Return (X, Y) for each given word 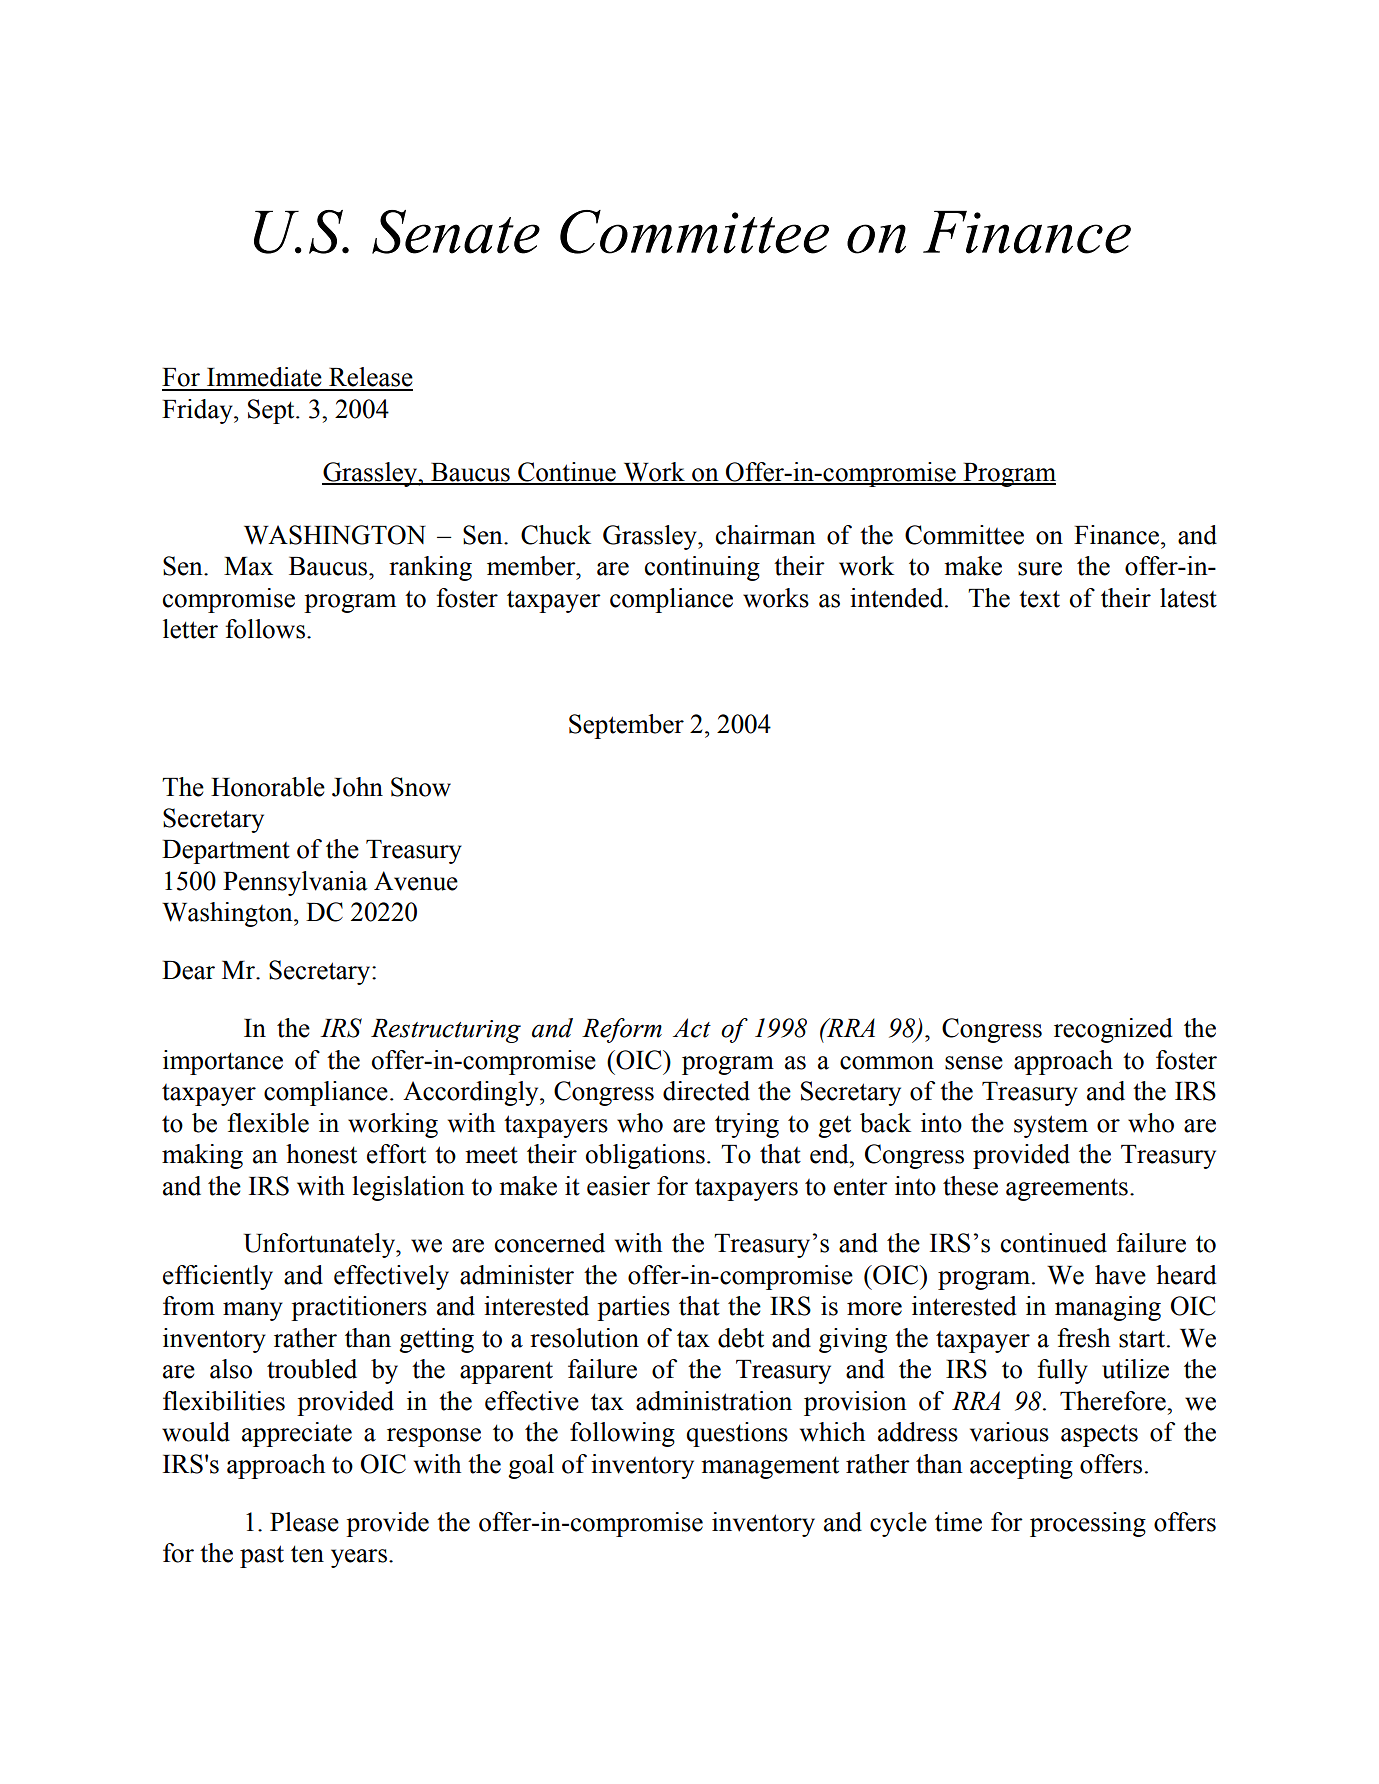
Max (248, 566)
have (1120, 1275)
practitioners (359, 1308)
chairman (766, 535)
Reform (622, 1030)
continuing (702, 568)
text (1039, 599)
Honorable (268, 787)
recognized (1113, 1030)
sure (1040, 569)
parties (633, 1308)
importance (223, 1062)
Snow (421, 787)
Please (304, 1522)
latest (1188, 598)
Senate (456, 232)
